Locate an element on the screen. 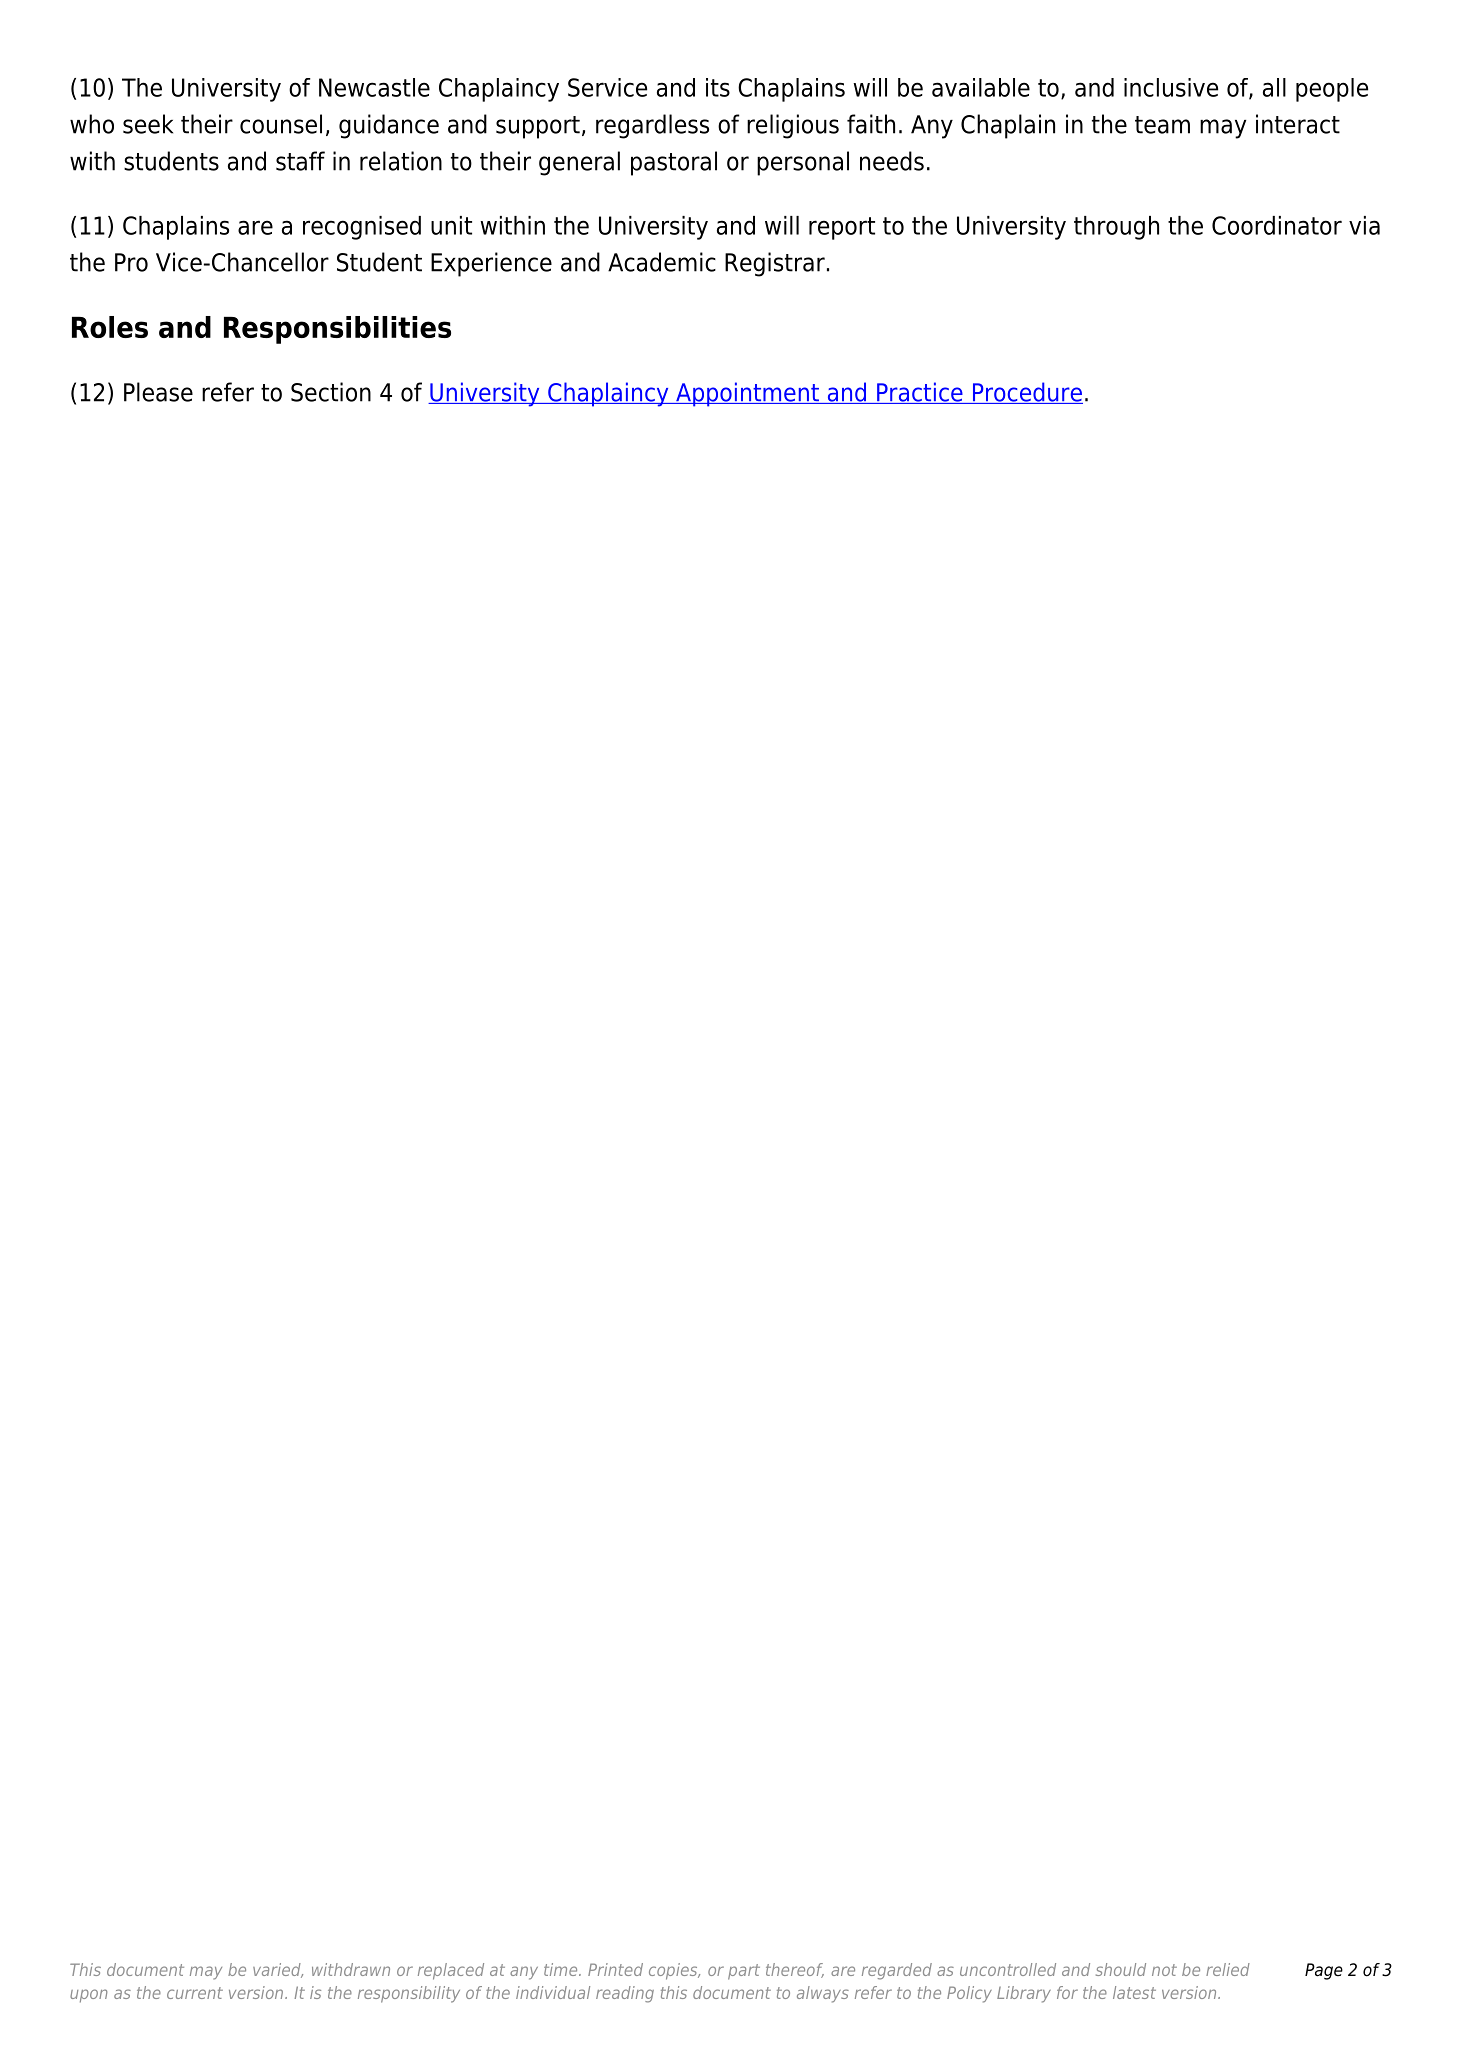  counsel is located at coordinates (281, 124).
